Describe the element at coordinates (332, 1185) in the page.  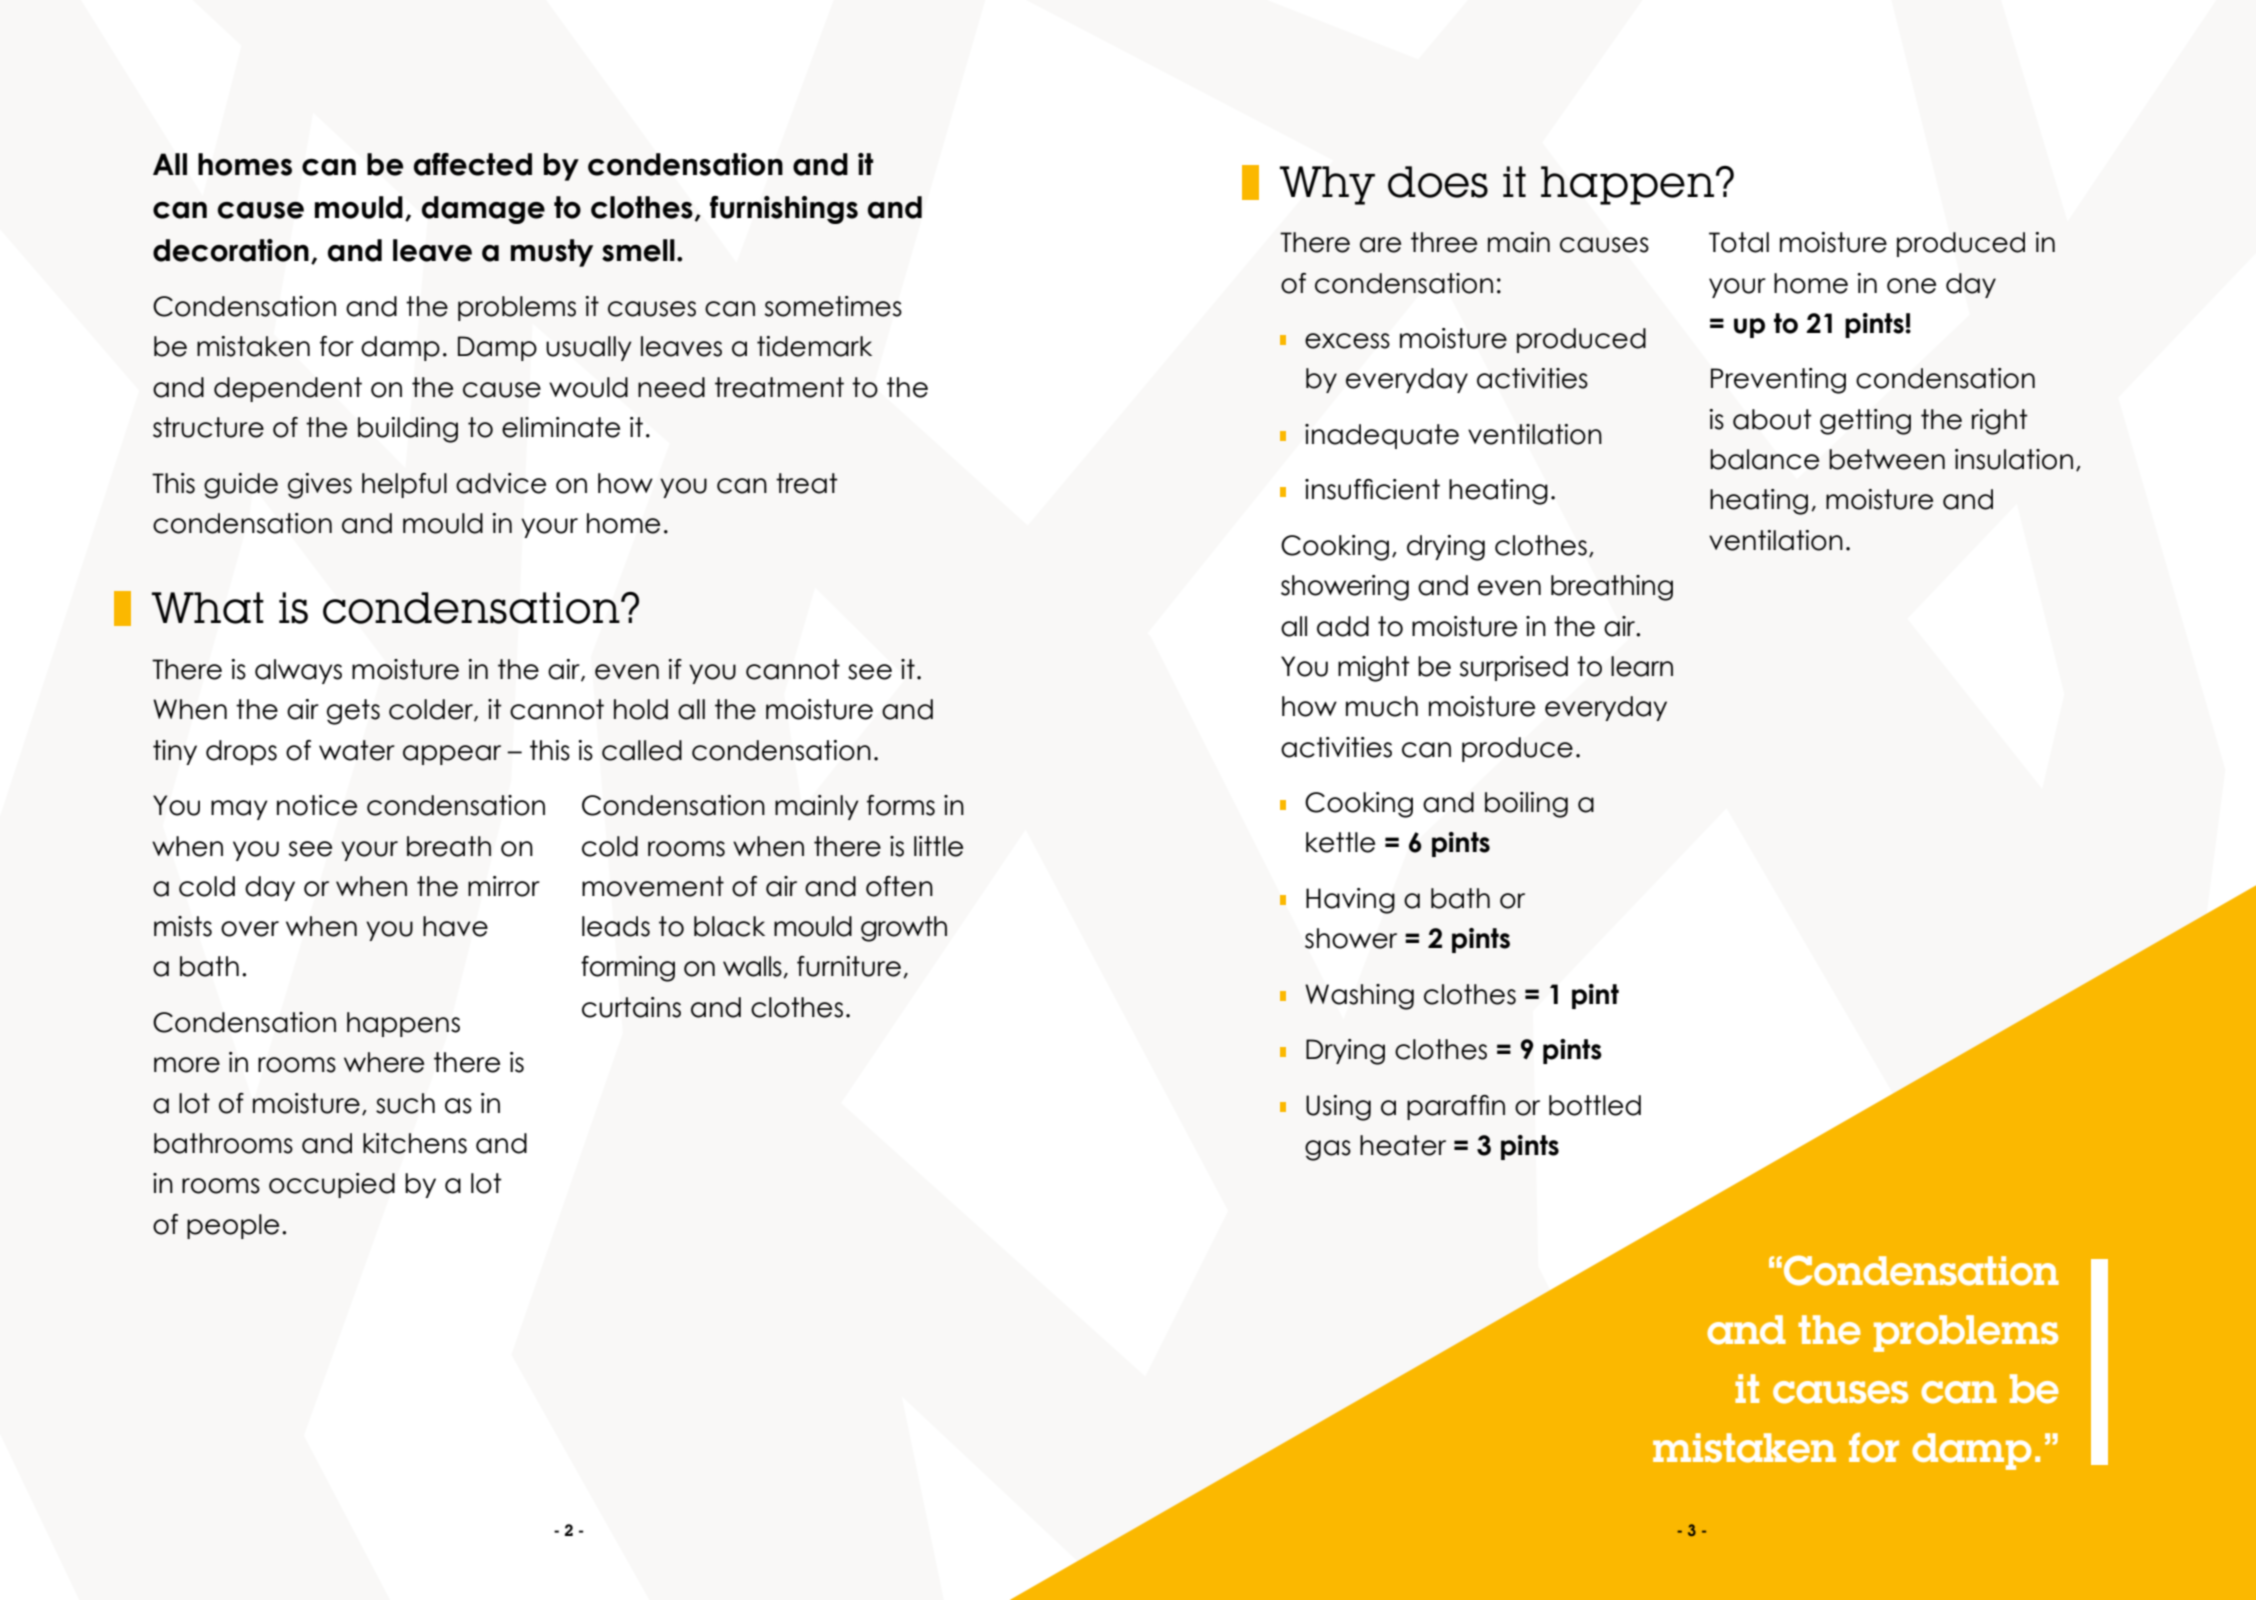
I see `occupied` at that location.
